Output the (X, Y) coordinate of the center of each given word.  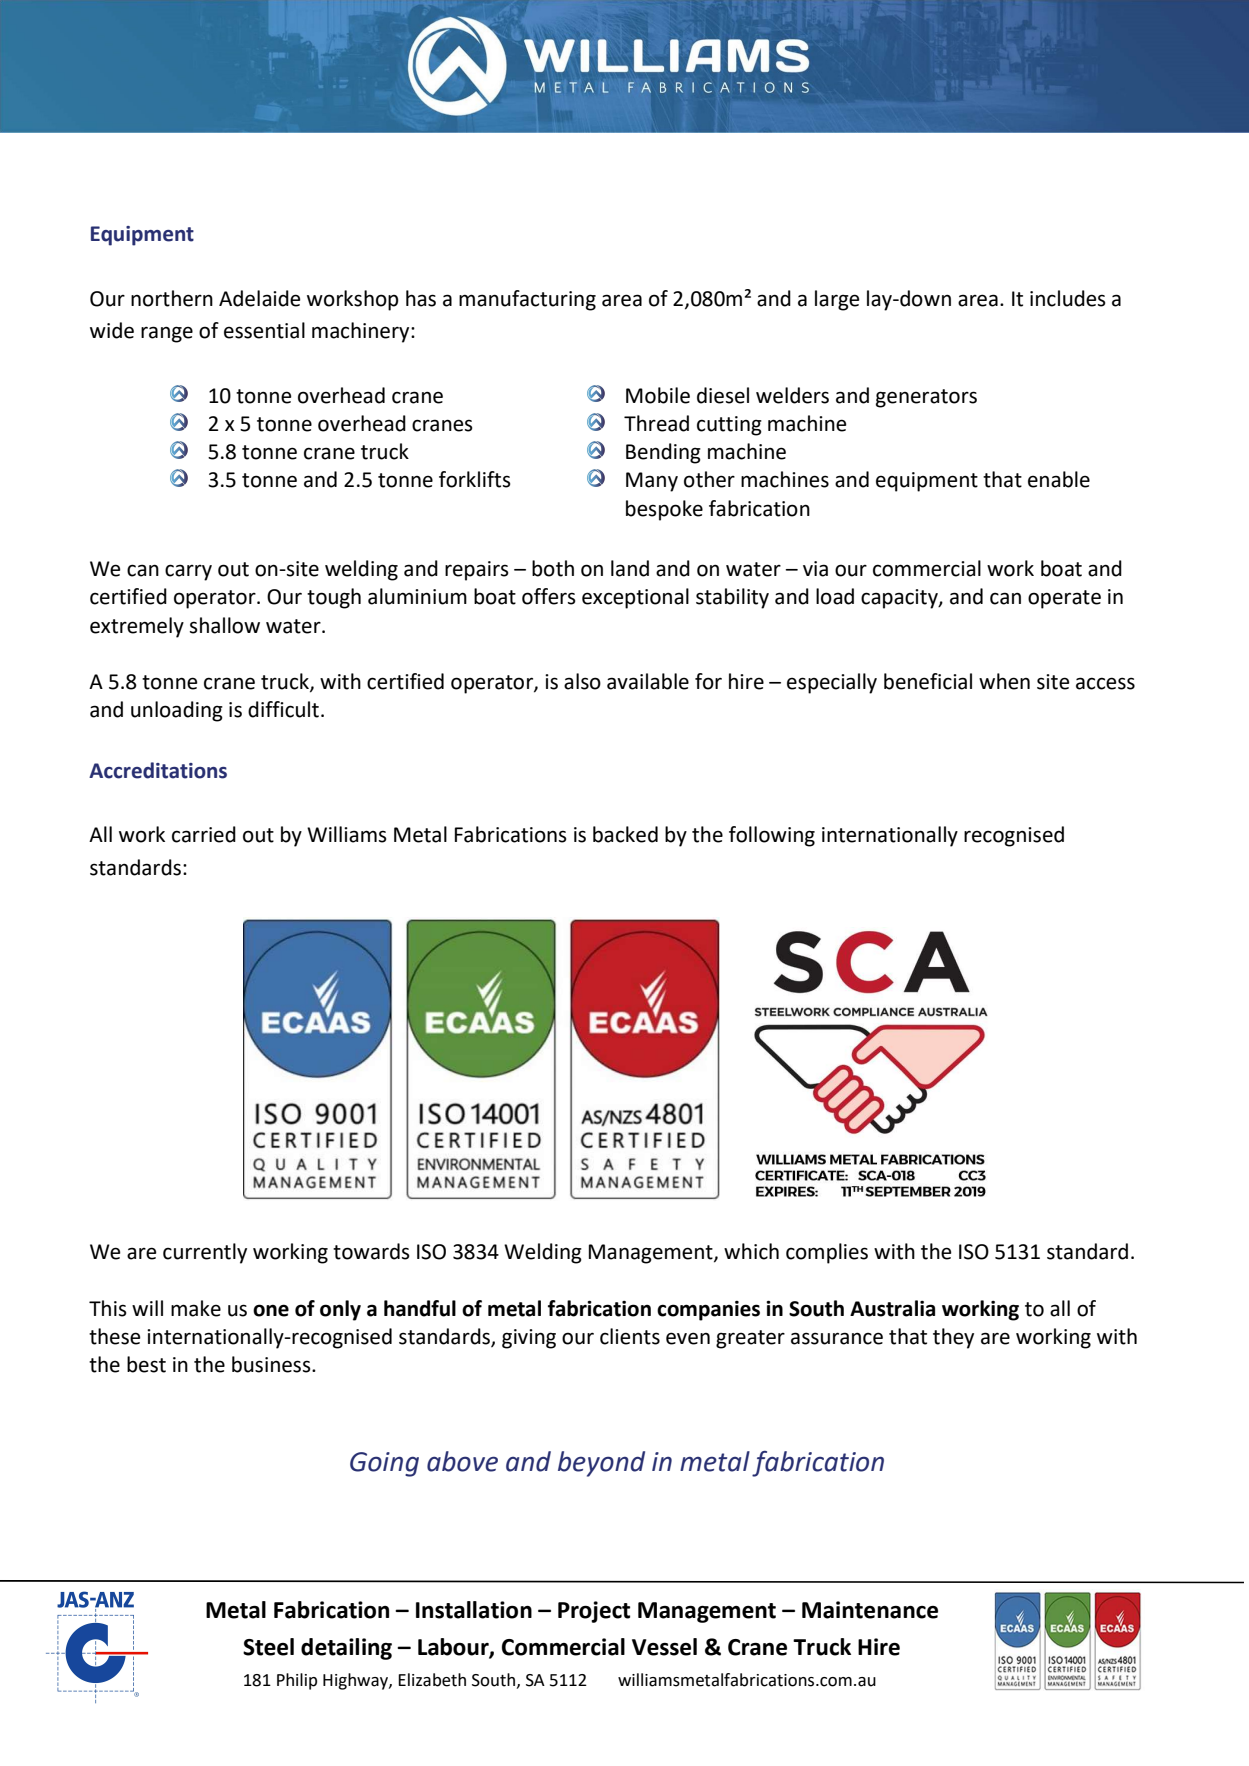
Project (594, 1612)
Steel (268, 1647)
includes (1068, 298)
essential (264, 330)
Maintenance (870, 1610)
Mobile (658, 395)
